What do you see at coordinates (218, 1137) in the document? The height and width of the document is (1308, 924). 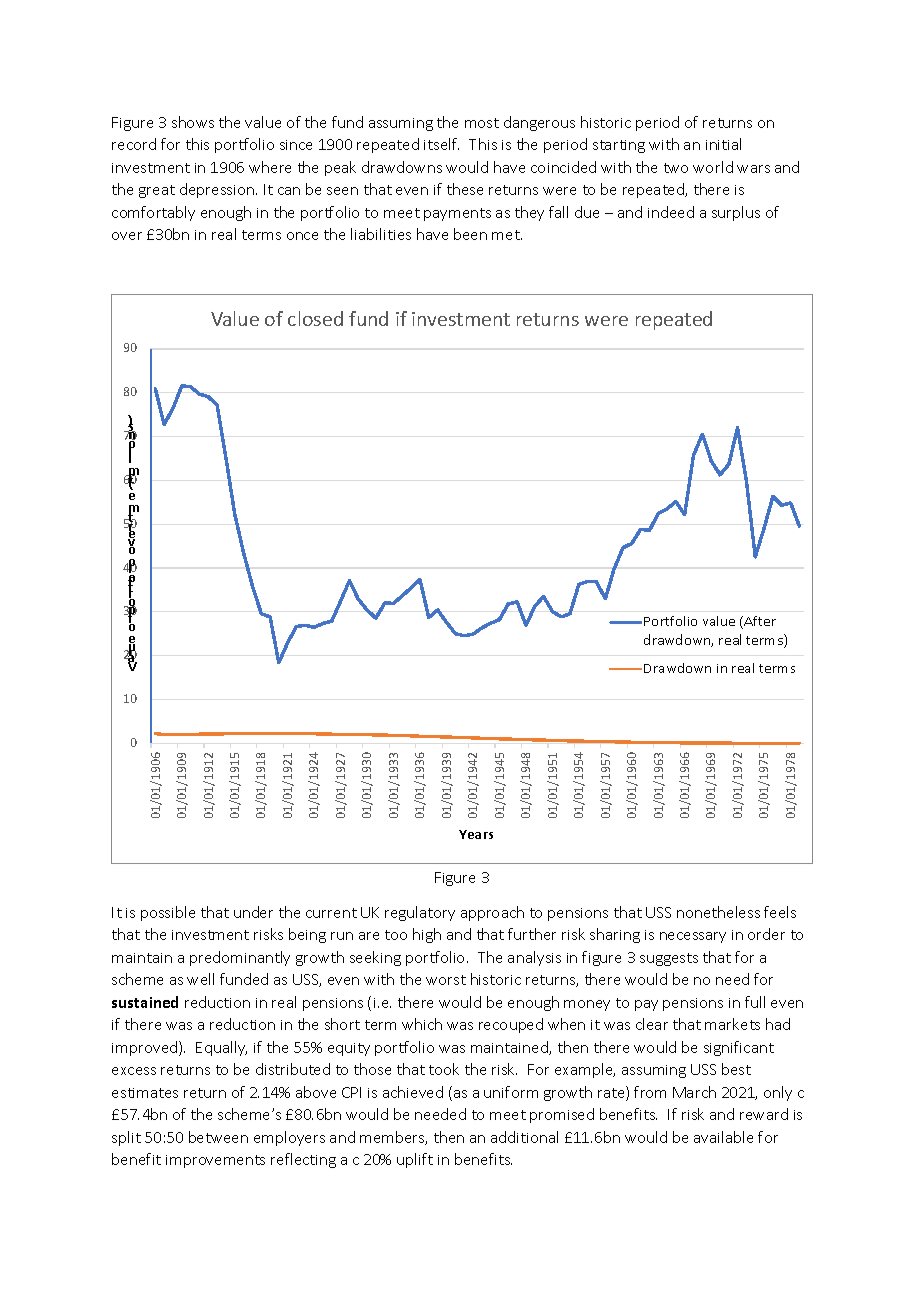 I see `between` at bounding box center [218, 1137].
